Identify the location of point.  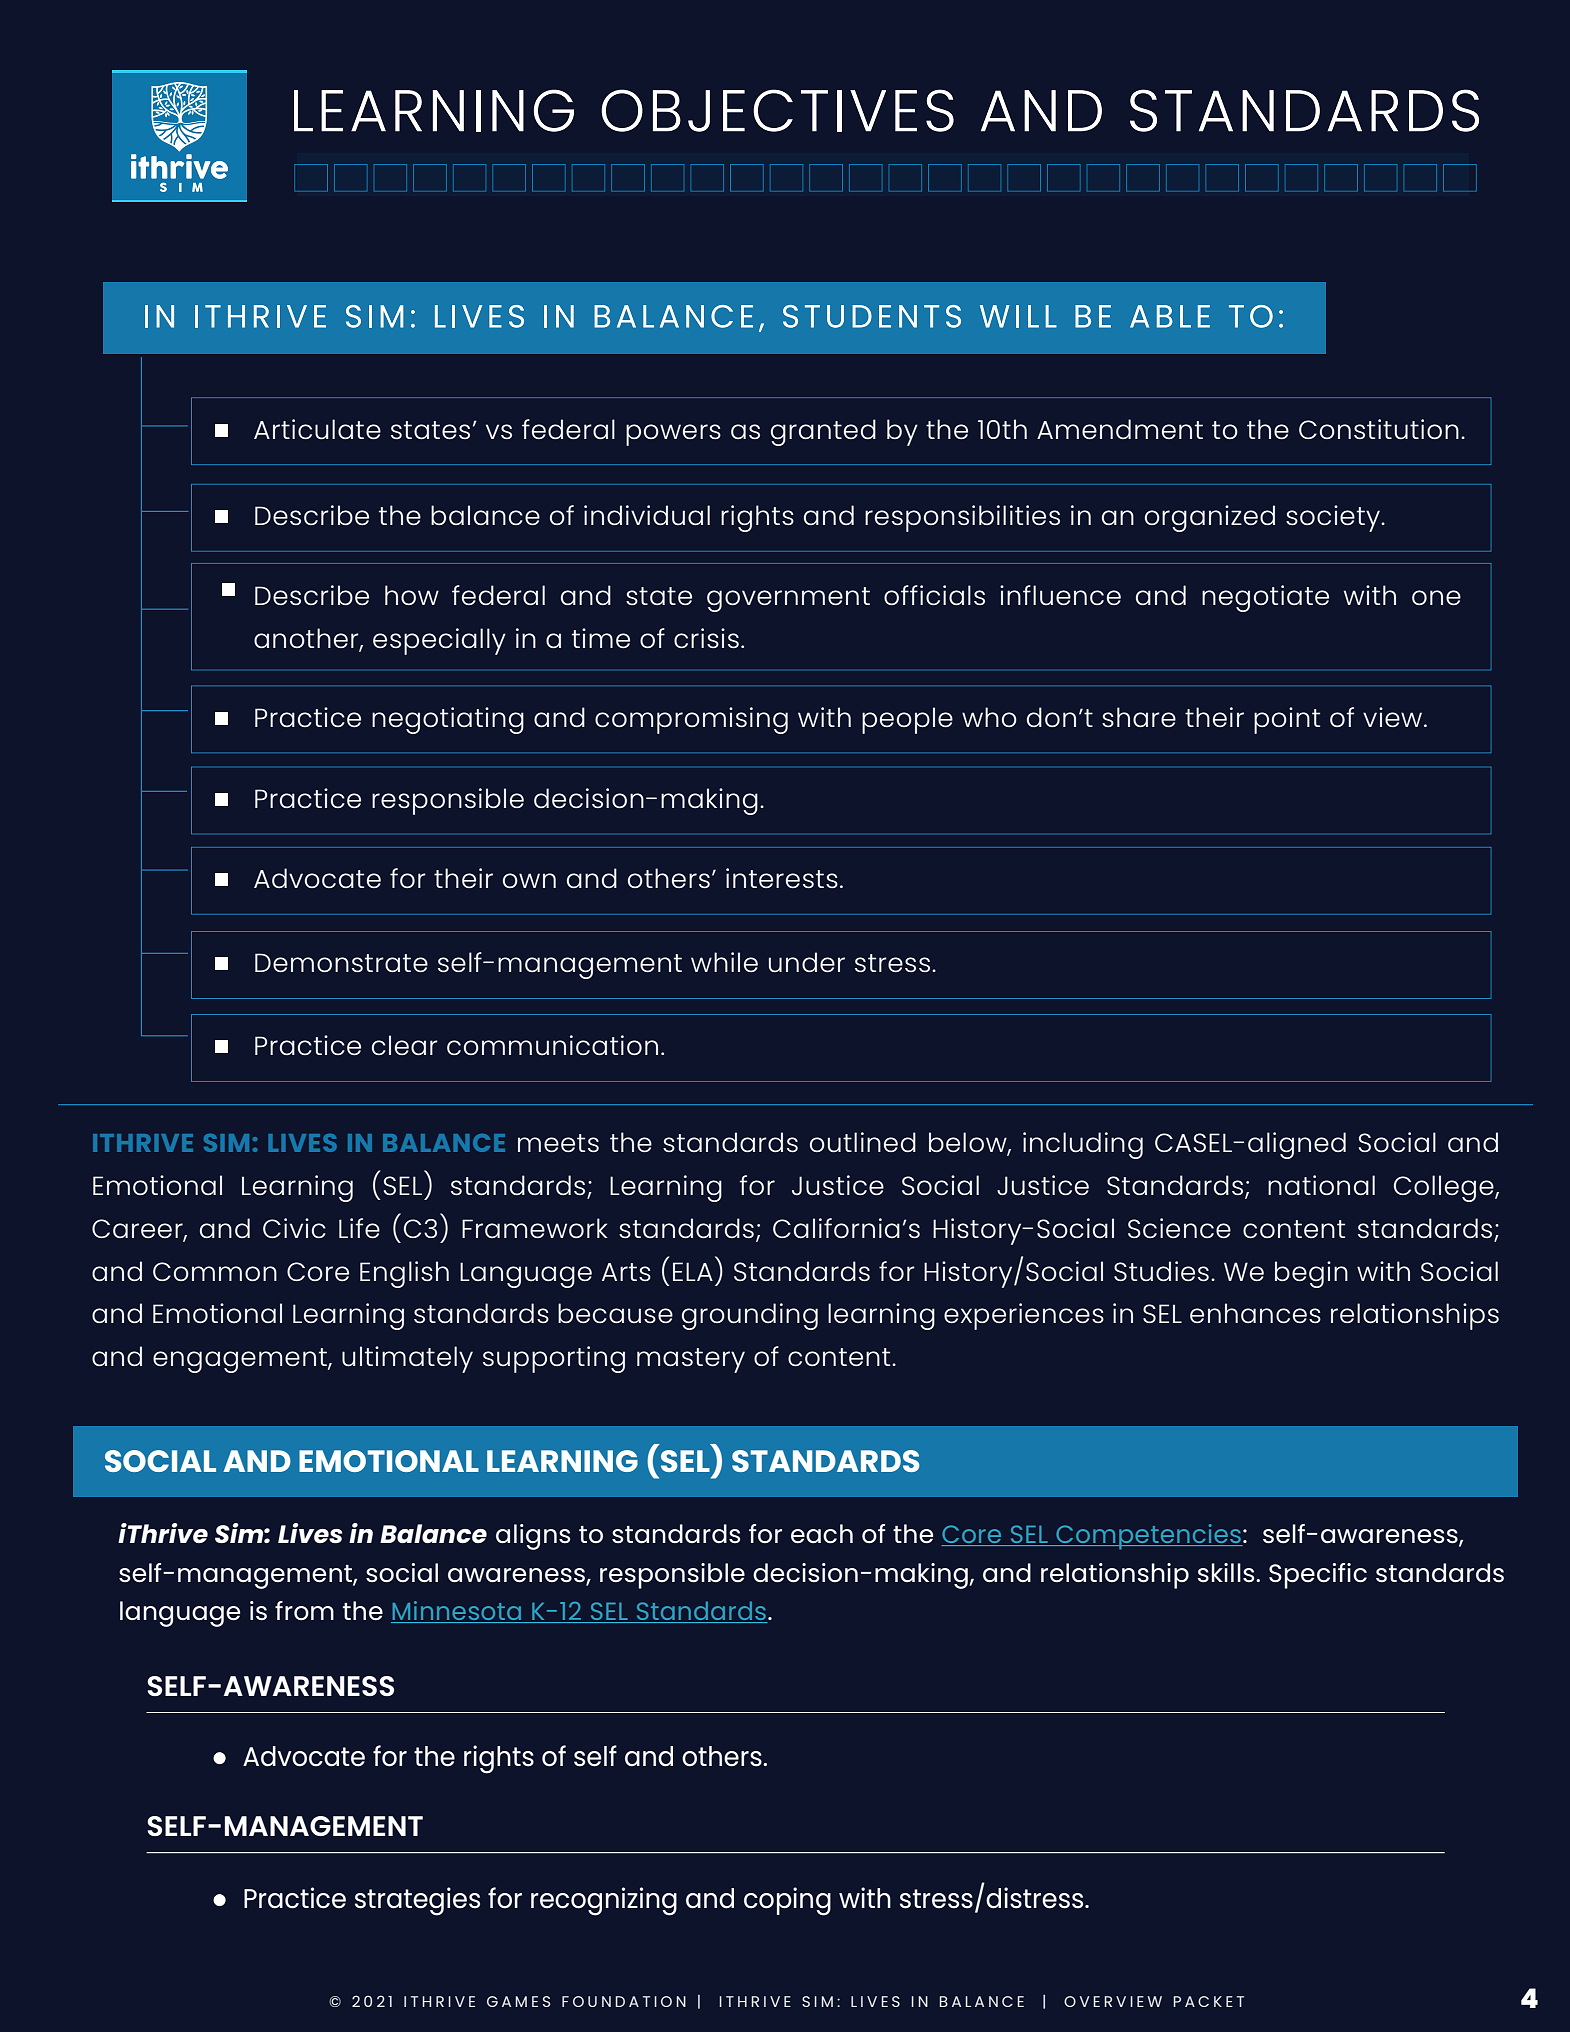
(1287, 720).
